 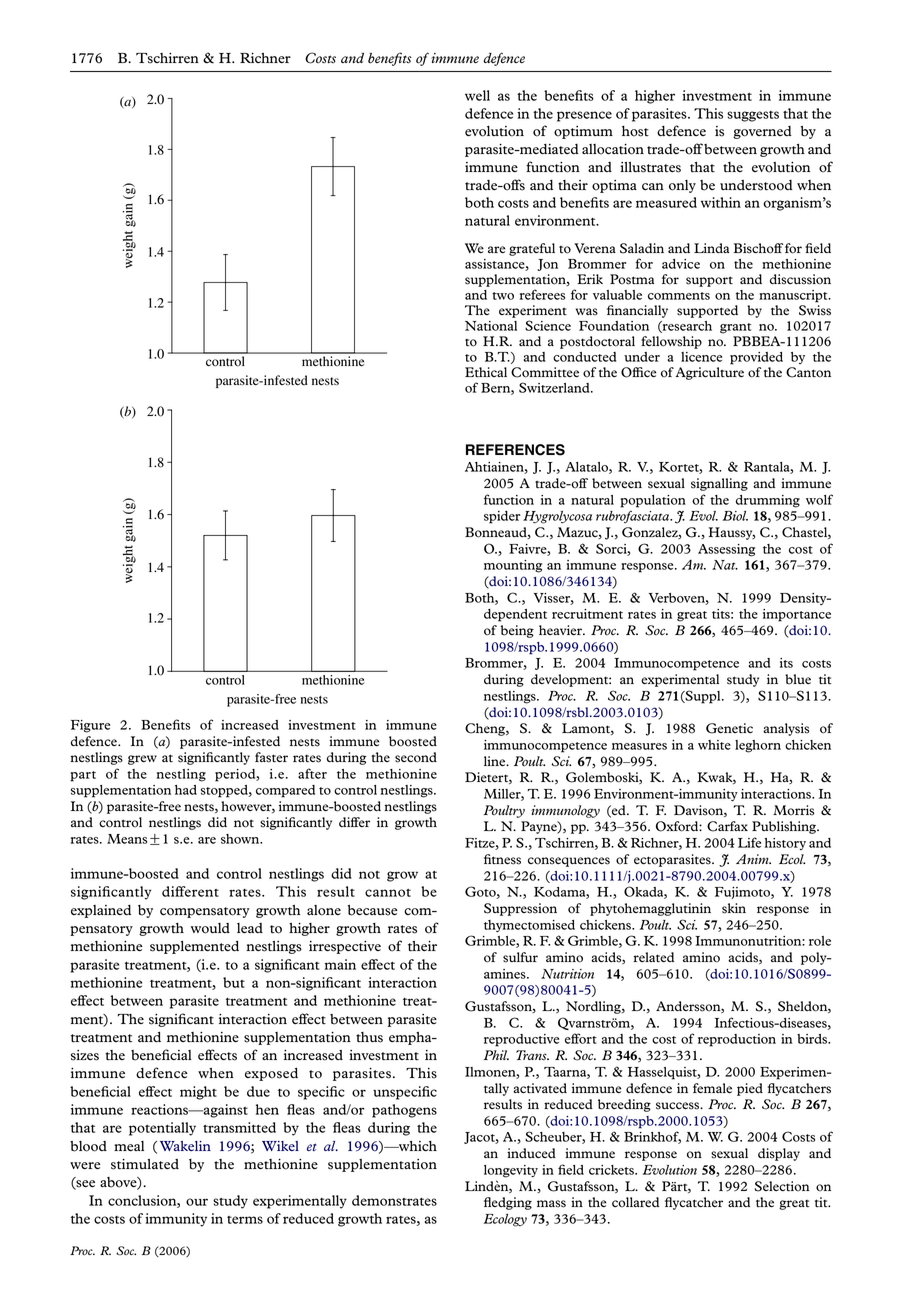 What do you see at coordinates (583, 132) in the page?
I see `optimum` at bounding box center [583, 132].
